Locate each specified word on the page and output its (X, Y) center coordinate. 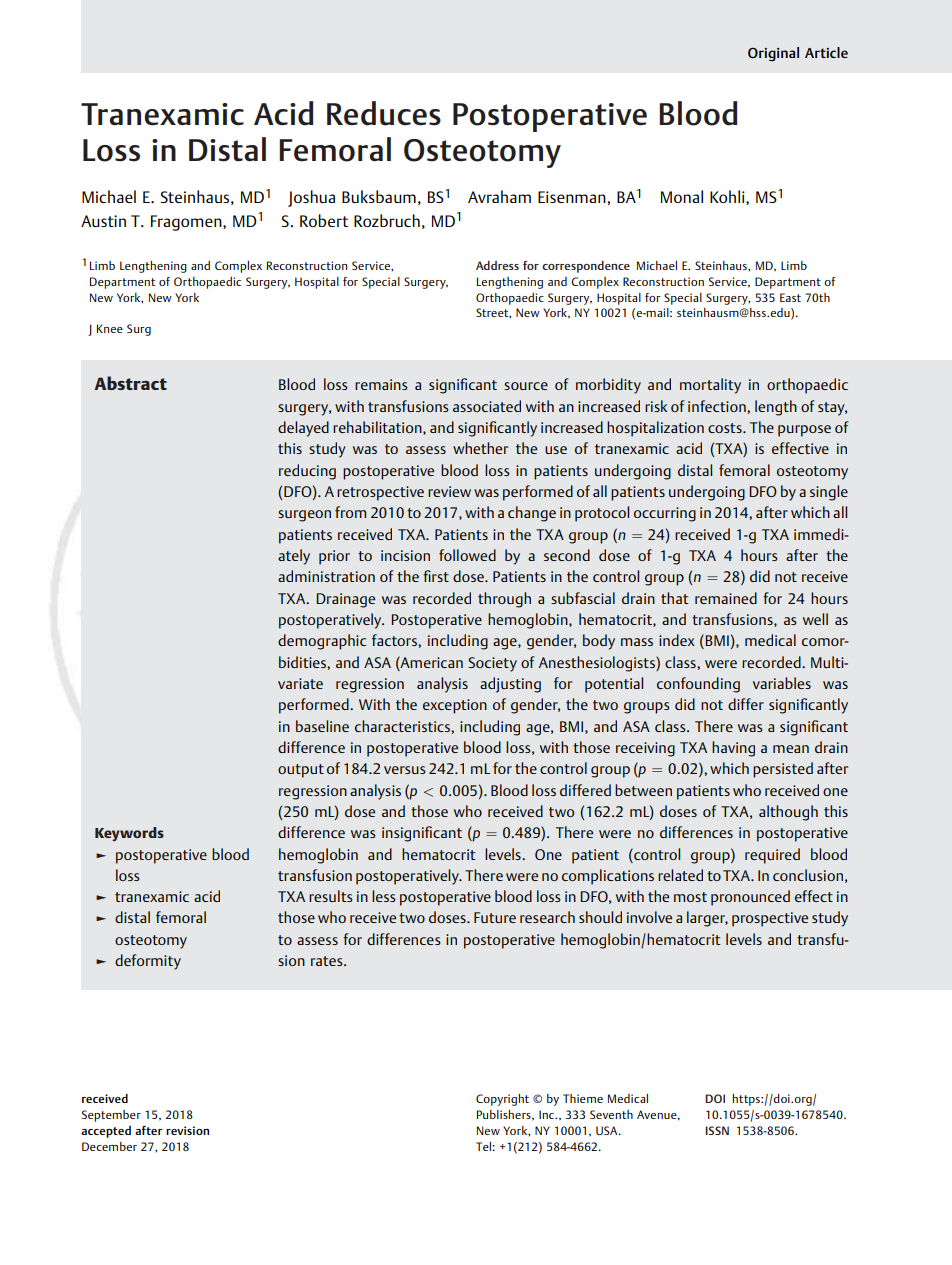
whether (480, 448)
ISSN (717, 1130)
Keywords (129, 834)
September (111, 1116)
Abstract (130, 383)
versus (405, 770)
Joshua (311, 198)
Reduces (384, 113)
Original (773, 54)
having (733, 749)
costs (726, 428)
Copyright (502, 1100)
